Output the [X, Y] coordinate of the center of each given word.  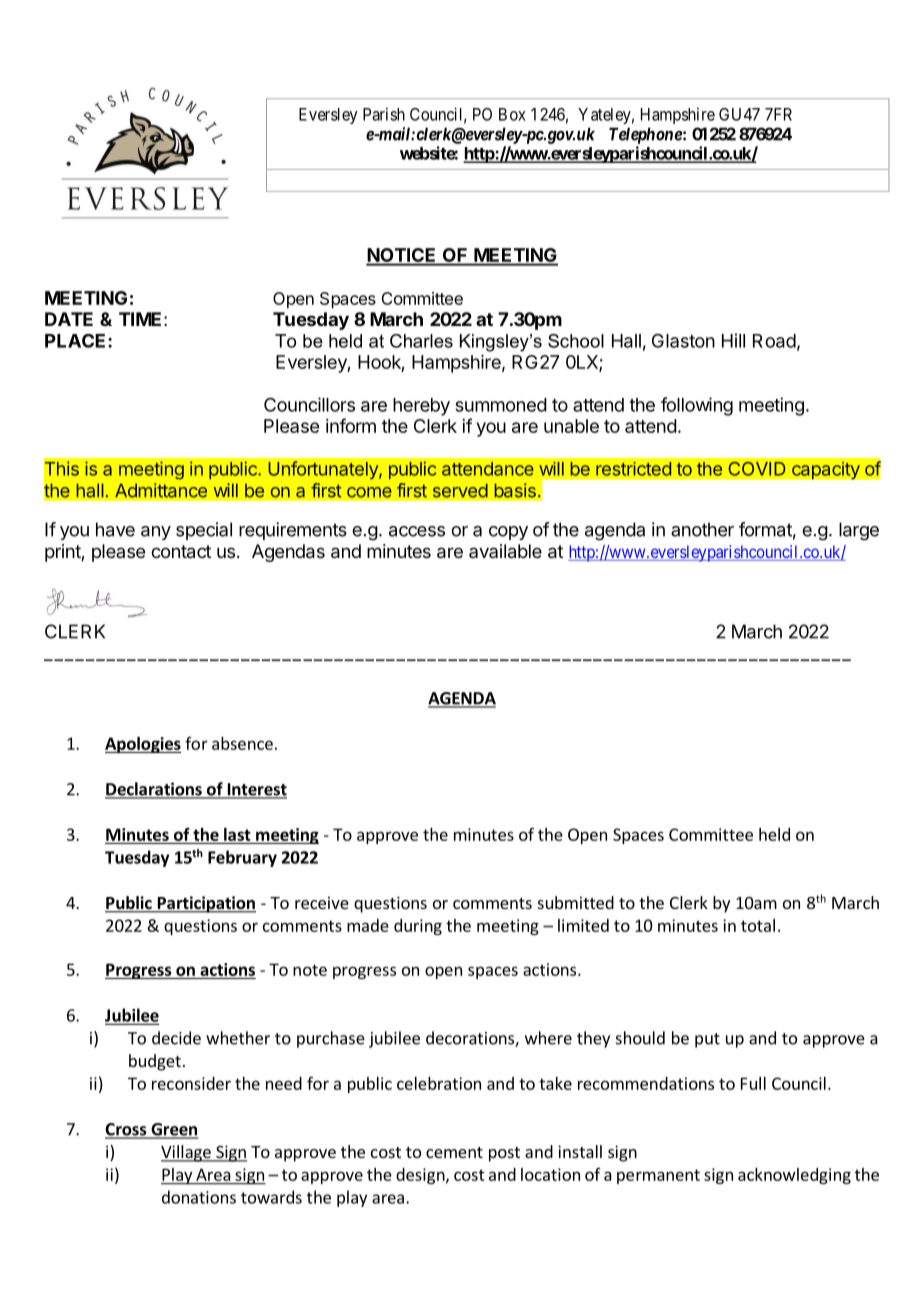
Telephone [646, 135]
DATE [69, 319]
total [758, 925]
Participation [205, 904]
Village [187, 1153]
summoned [501, 405]
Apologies [143, 745]
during [418, 927]
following [697, 406]
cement [454, 1152]
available [505, 551]
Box [512, 114]
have [115, 529]
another [702, 529]
